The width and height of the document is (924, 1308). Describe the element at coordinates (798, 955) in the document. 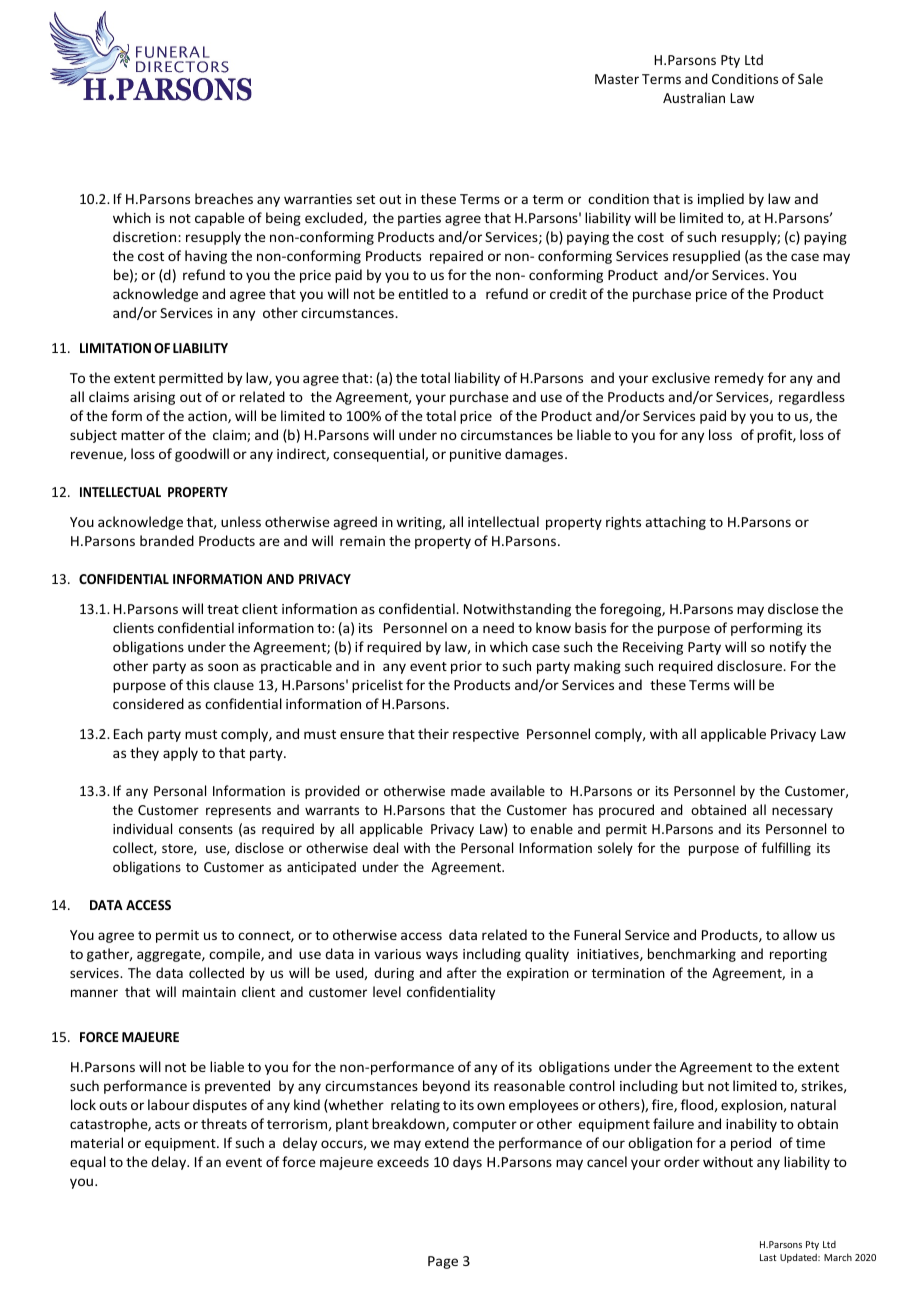

I see `reporting` at that location.
